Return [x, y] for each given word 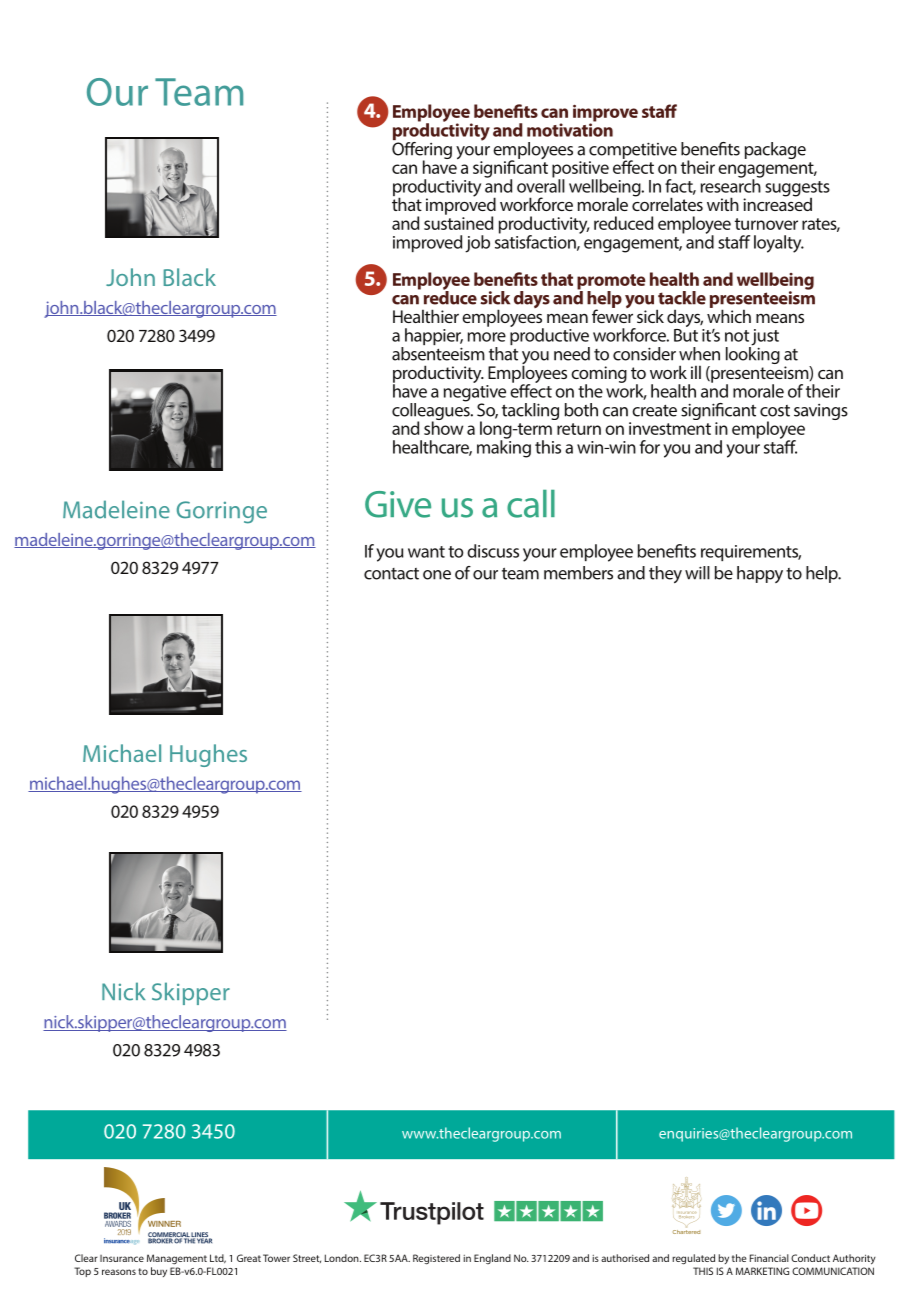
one [437, 575]
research [731, 185]
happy [760, 574]
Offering [422, 150]
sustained [458, 222]
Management [177, 1259]
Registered [436, 1259]
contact [391, 574]
